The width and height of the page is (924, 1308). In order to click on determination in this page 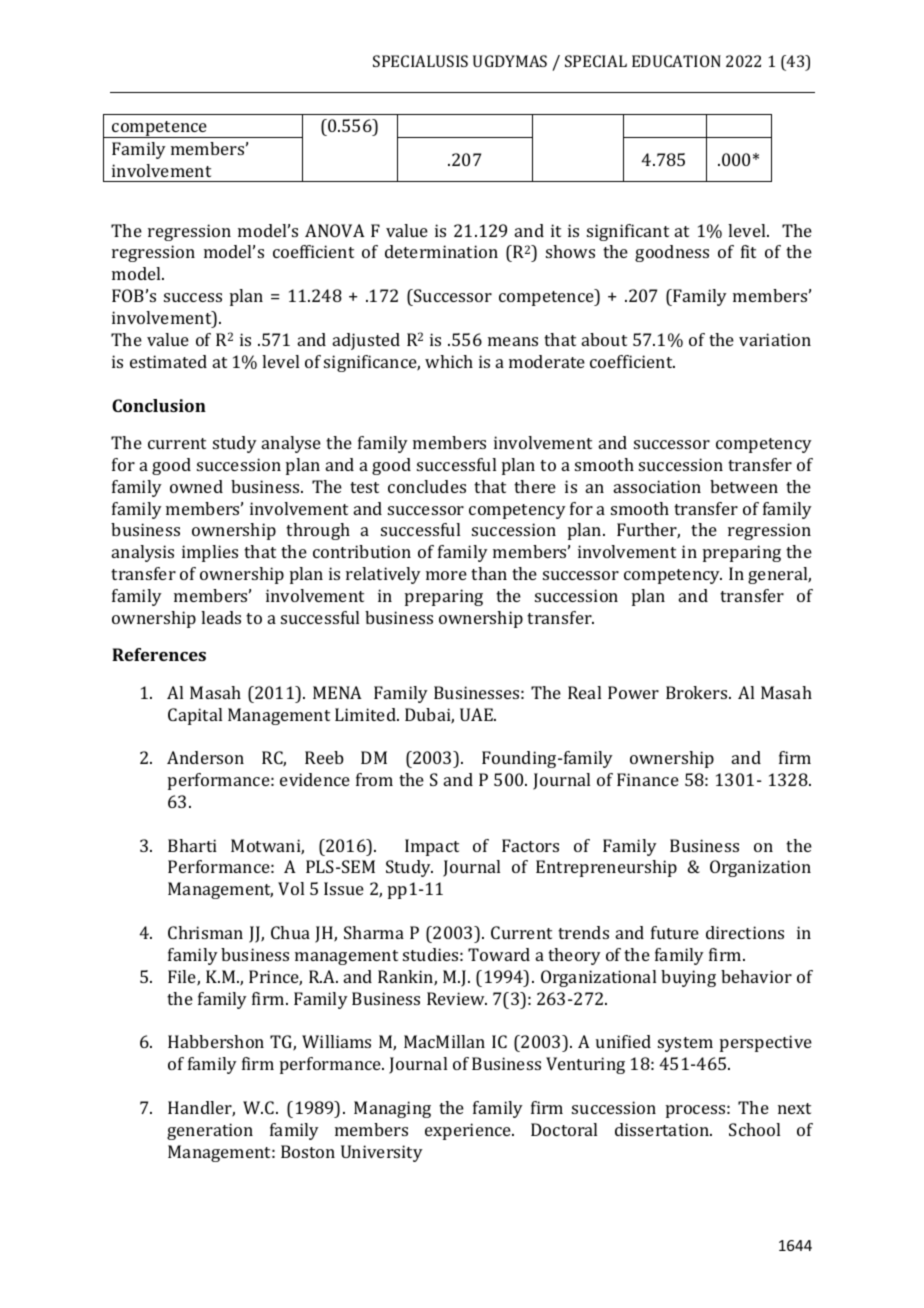, I will do `click(441, 251)`.
